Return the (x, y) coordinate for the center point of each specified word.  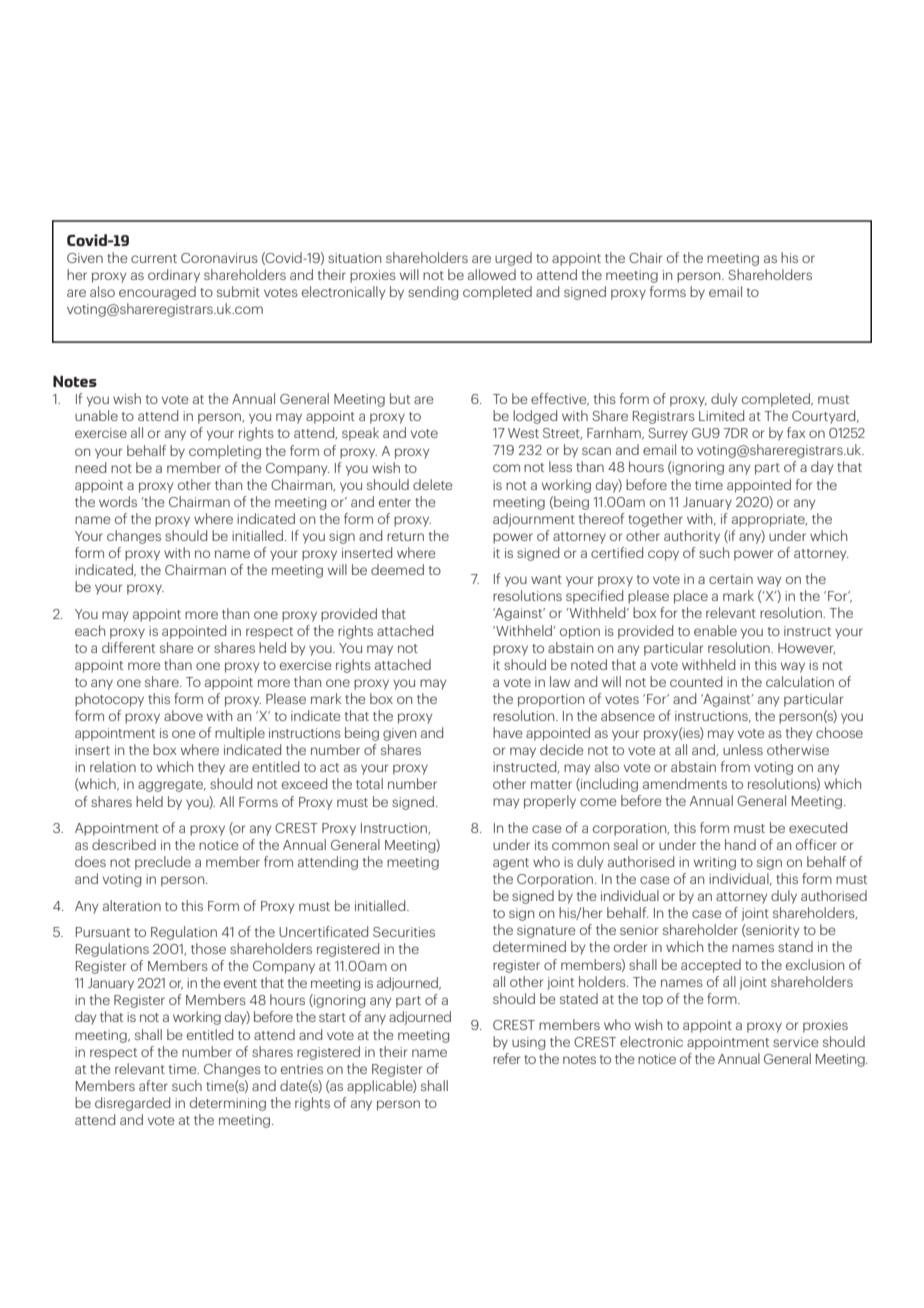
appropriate (769, 520)
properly (550, 802)
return (405, 536)
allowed (492, 274)
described (124, 844)
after (153, 1085)
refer (506, 1058)
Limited (721, 415)
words (118, 501)
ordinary (174, 276)
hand (740, 844)
